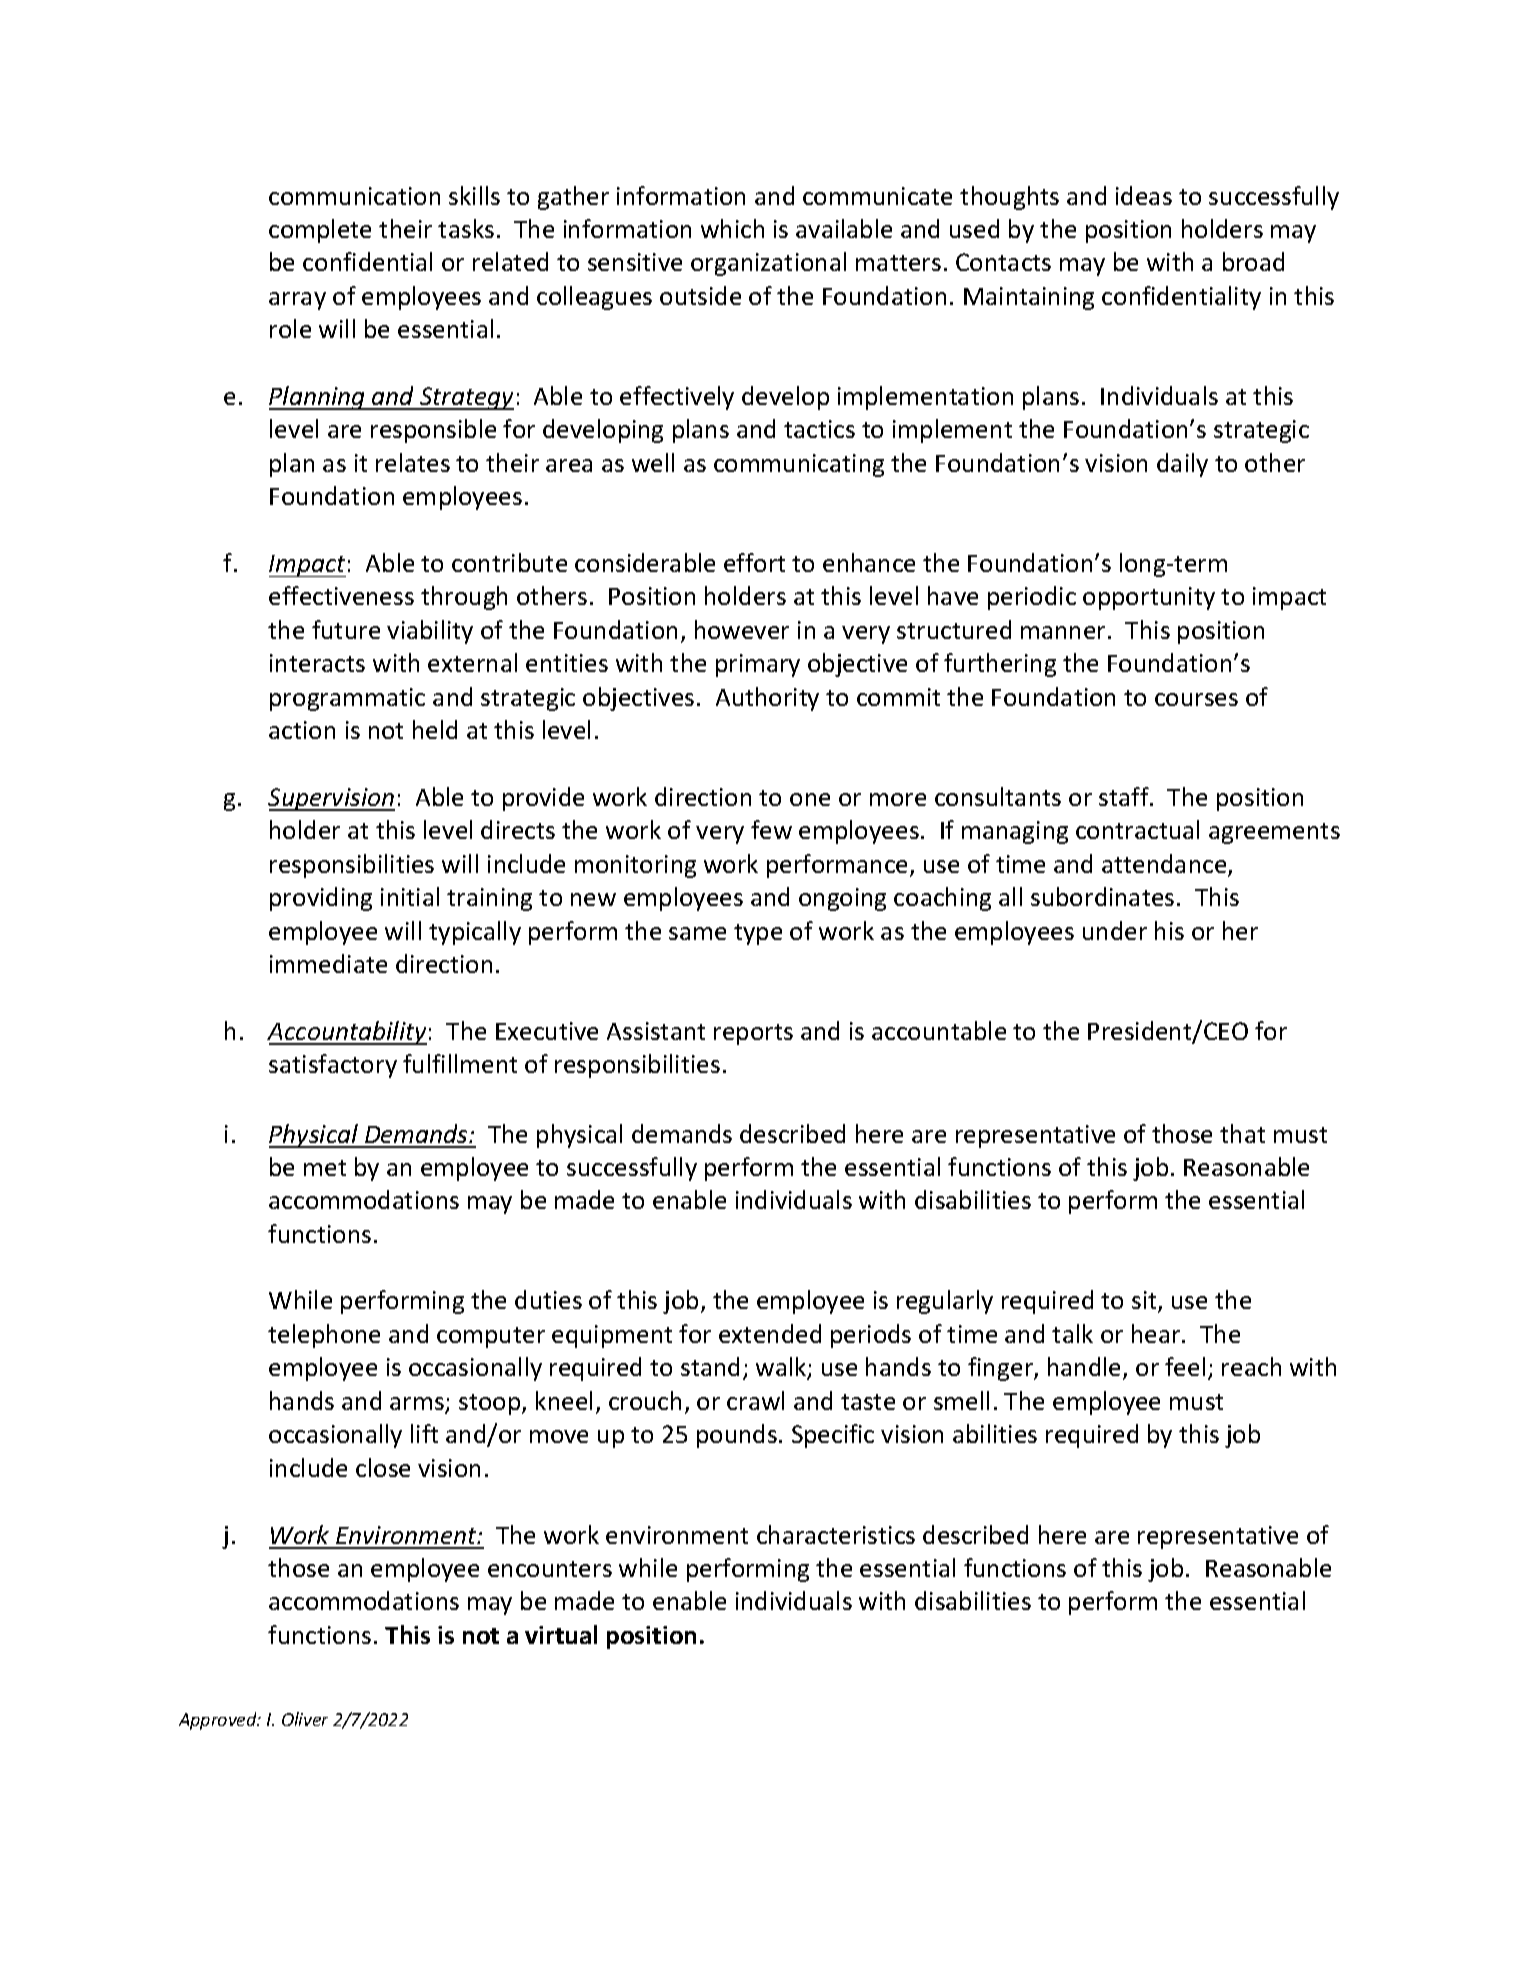  Describe the element at coordinates (770, 1333) in the screenshot. I see `extended` at that location.
